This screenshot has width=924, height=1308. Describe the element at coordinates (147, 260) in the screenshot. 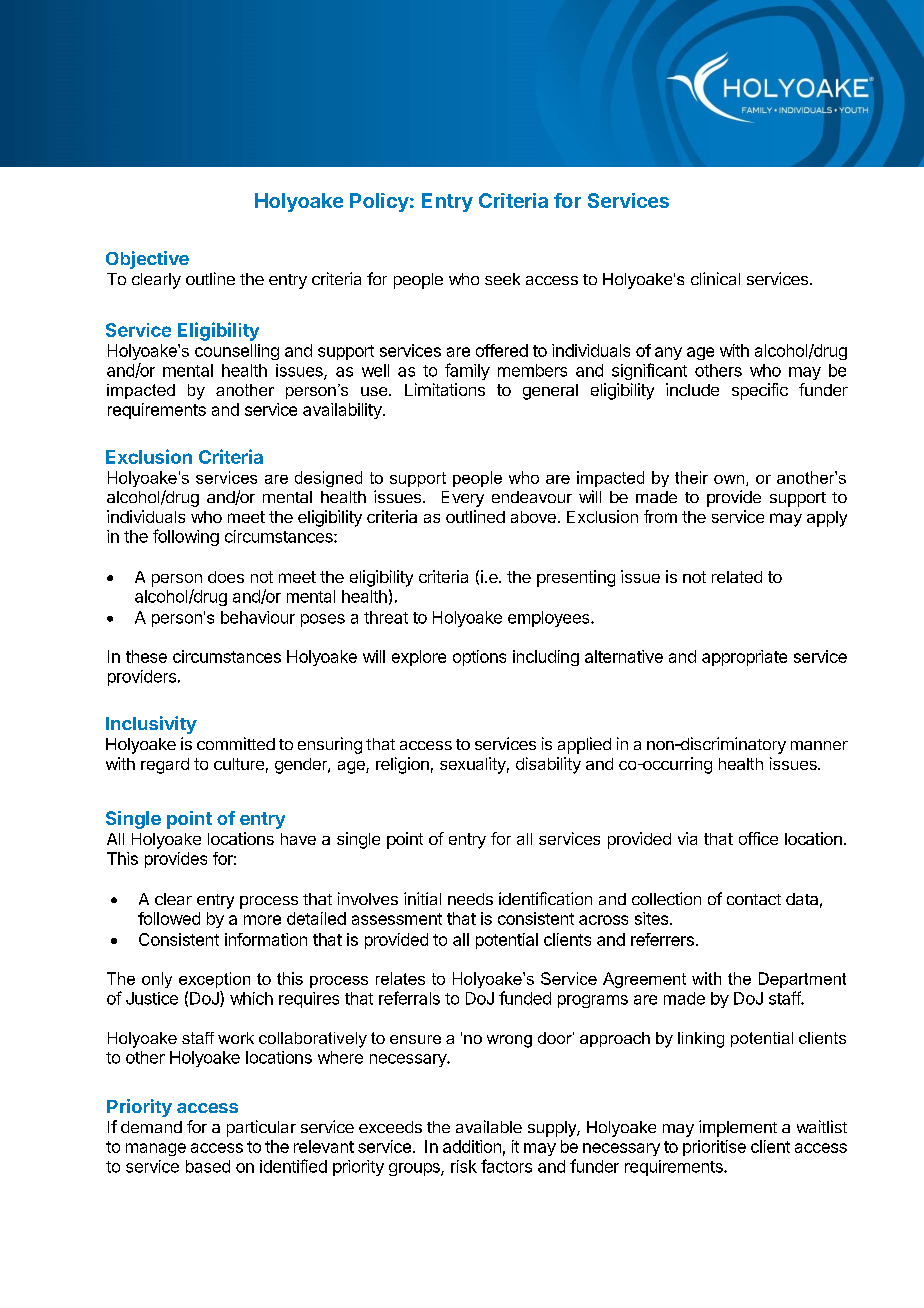

I see `Objective` at that location.
